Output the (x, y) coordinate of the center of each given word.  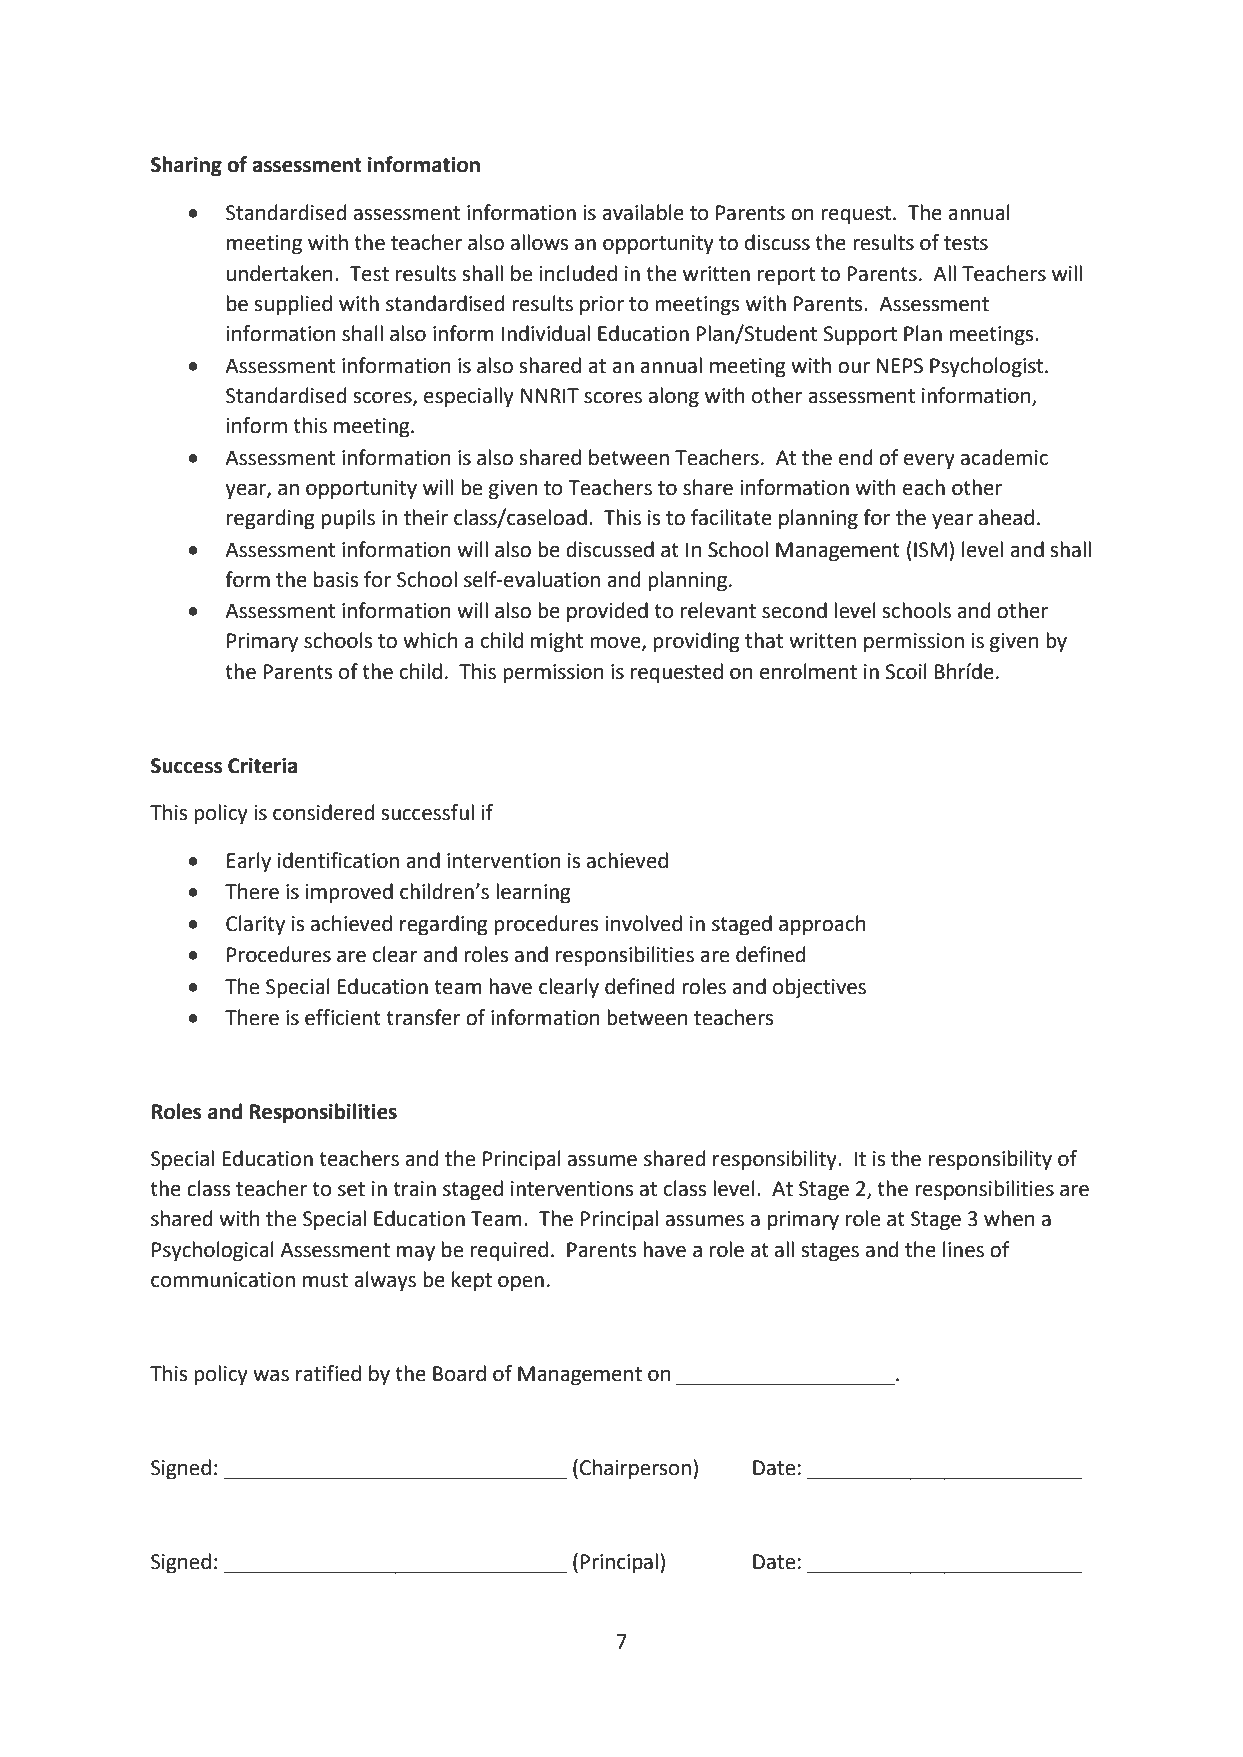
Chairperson (635, 1469)
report (787, 276)
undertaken (280, 273)
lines (963, 1249)
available (643, 212)
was (271, 1376)
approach (822, 925)
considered (324, 812)
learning (533, 893)
